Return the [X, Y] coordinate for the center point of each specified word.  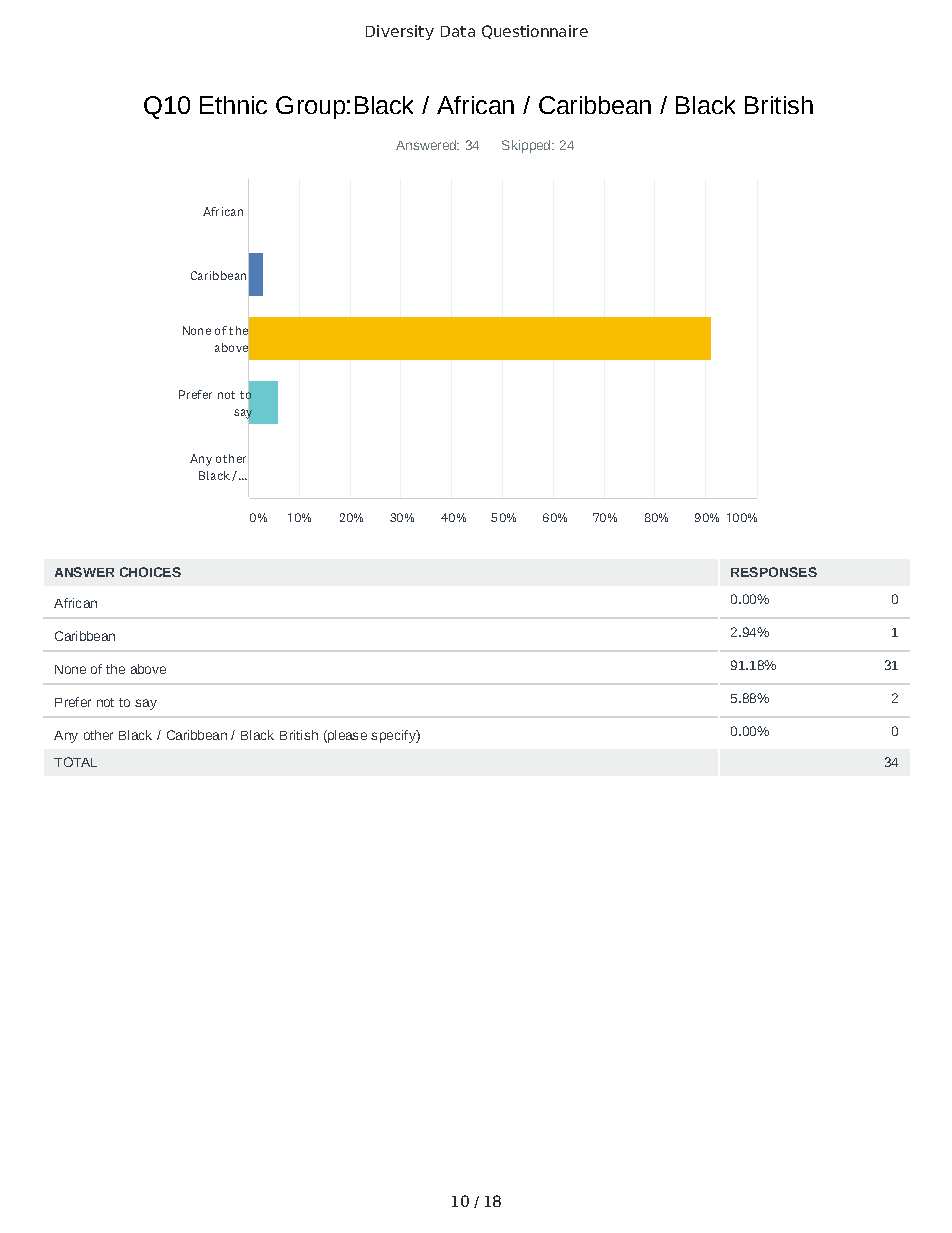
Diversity [400, 32]
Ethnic [233, 105]
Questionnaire [535, 32]
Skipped [527, 146]
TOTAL [75, 762]
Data [458, 31]
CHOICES [150, 572]
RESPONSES [774, 572]
